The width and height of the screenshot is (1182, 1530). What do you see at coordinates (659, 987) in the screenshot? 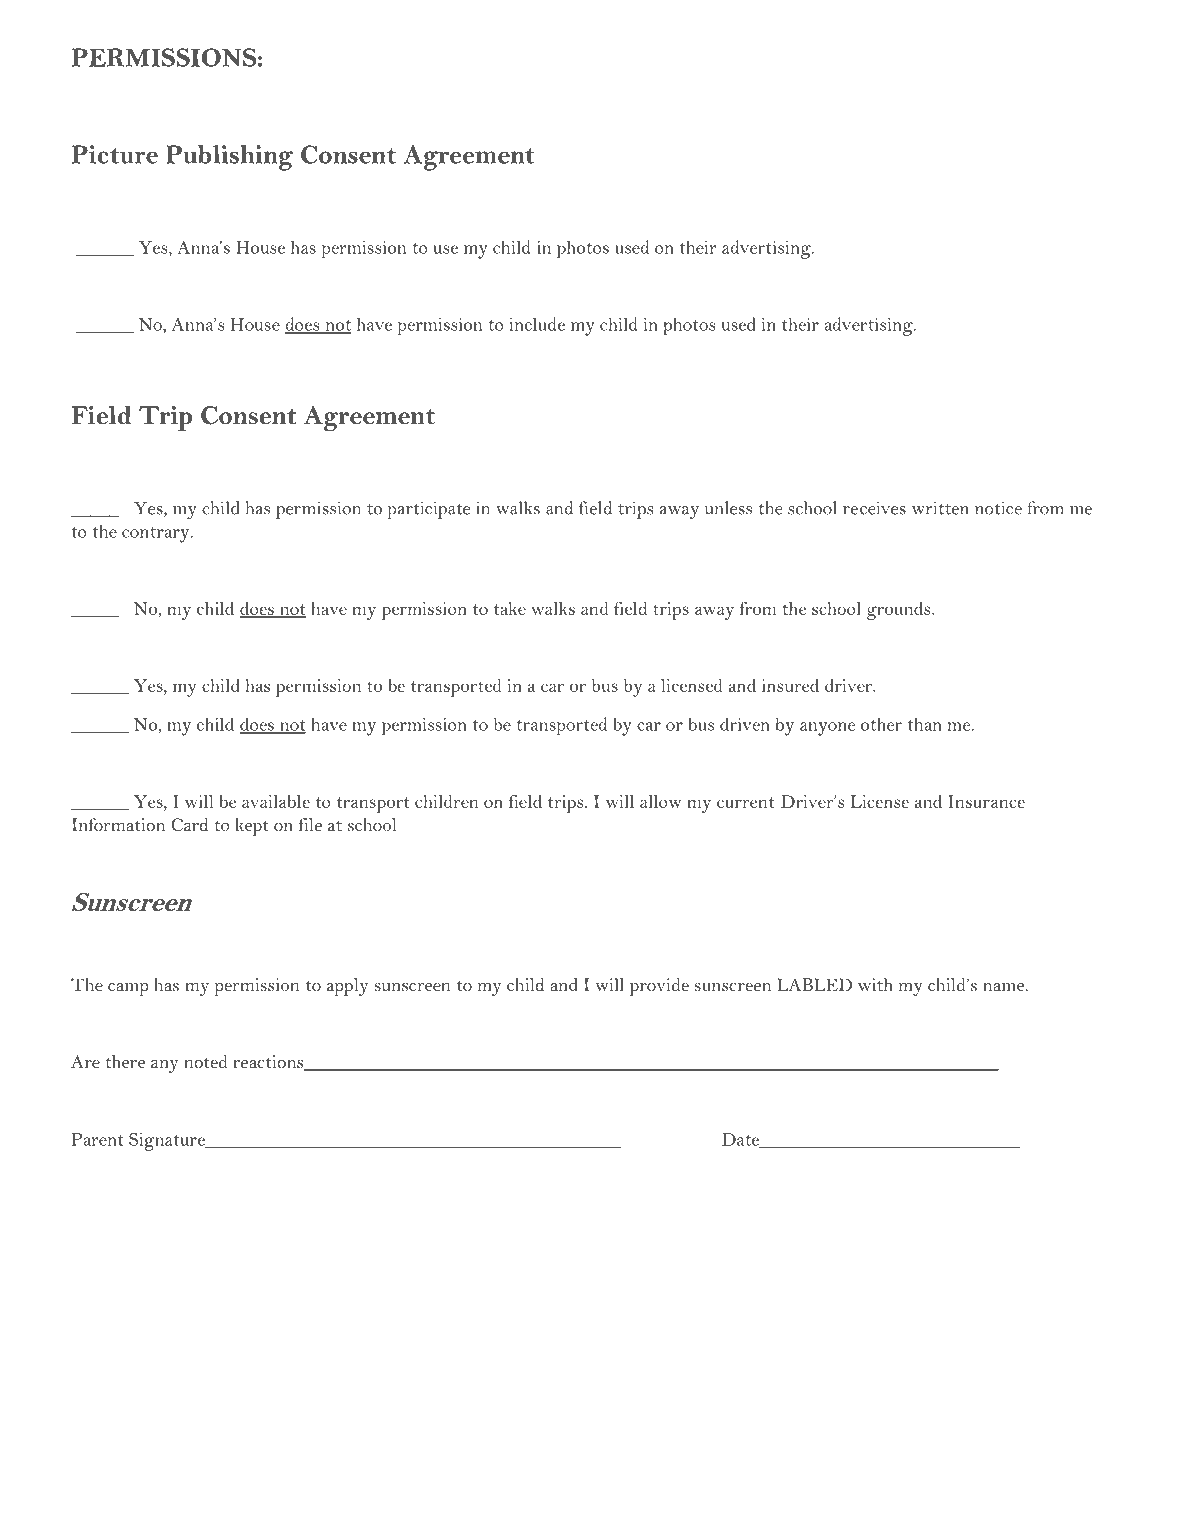
I see `provide` at bounding box center [659, 987].
